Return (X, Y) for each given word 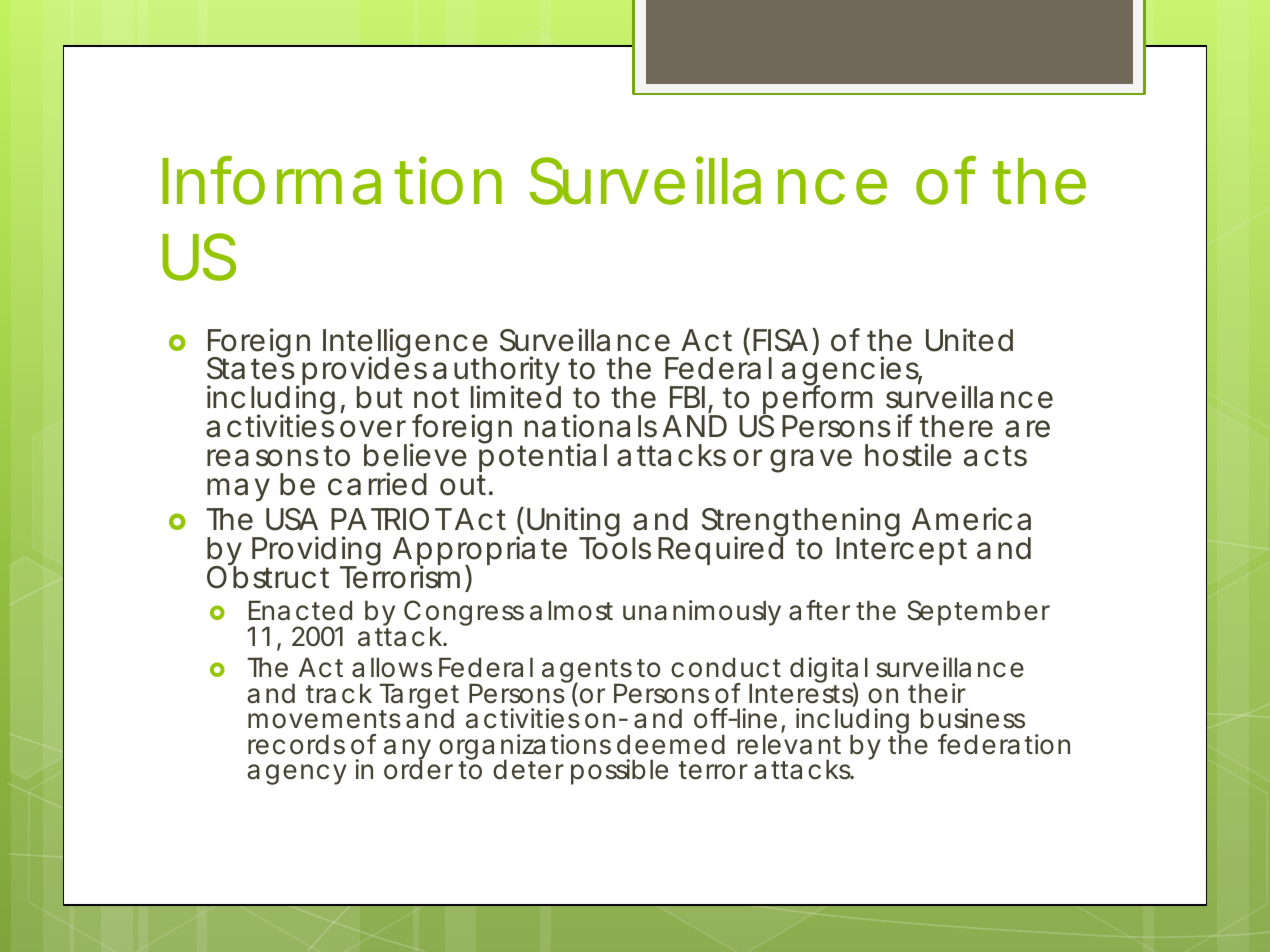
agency (297, 774)
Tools (615, 548)
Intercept (901, 550)
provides (364, 372)
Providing (316, 552)
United (969, 340)
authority (497, 372)
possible (619, 772)
